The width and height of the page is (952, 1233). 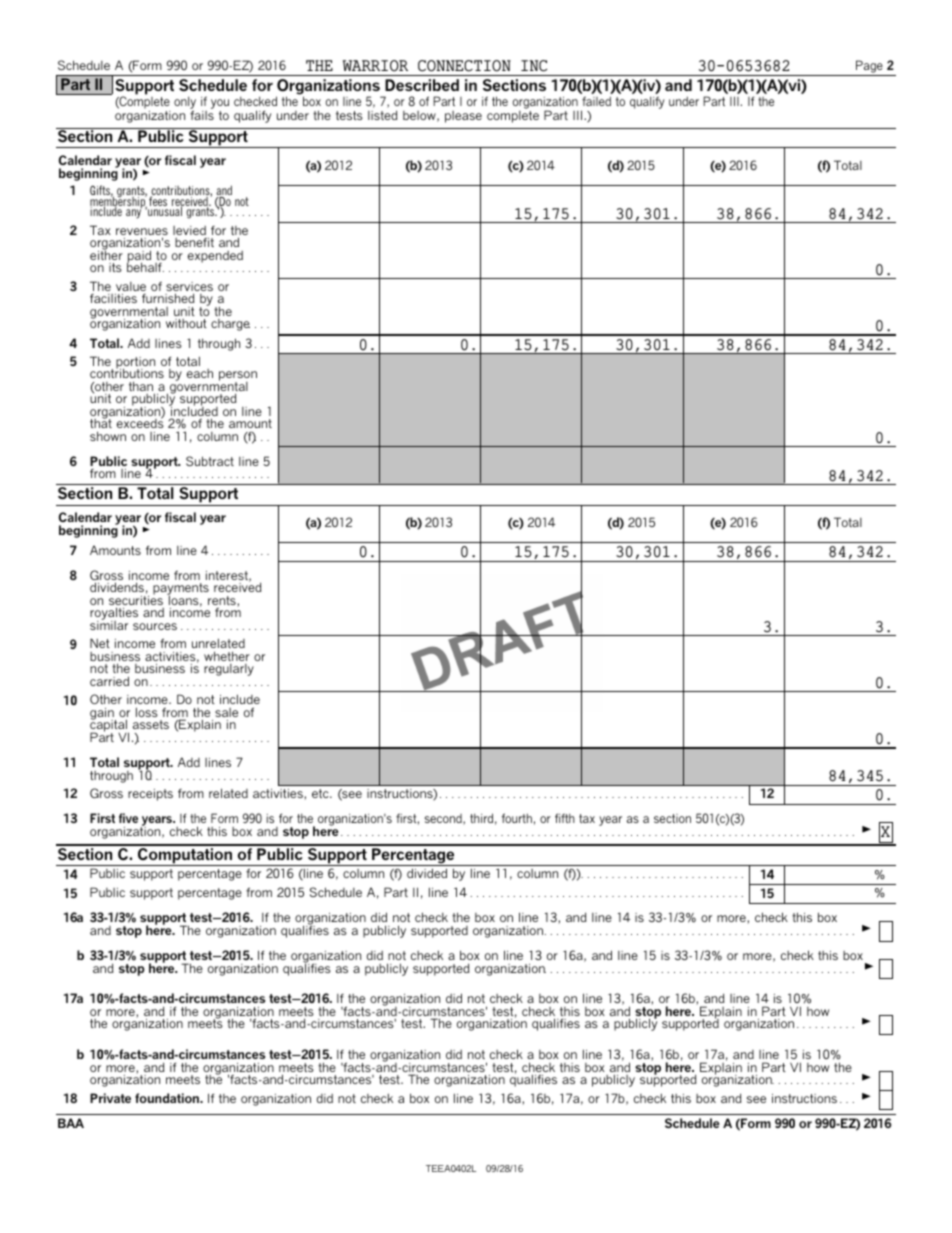 I want to click on fourth, so click(x=517, y=818).
